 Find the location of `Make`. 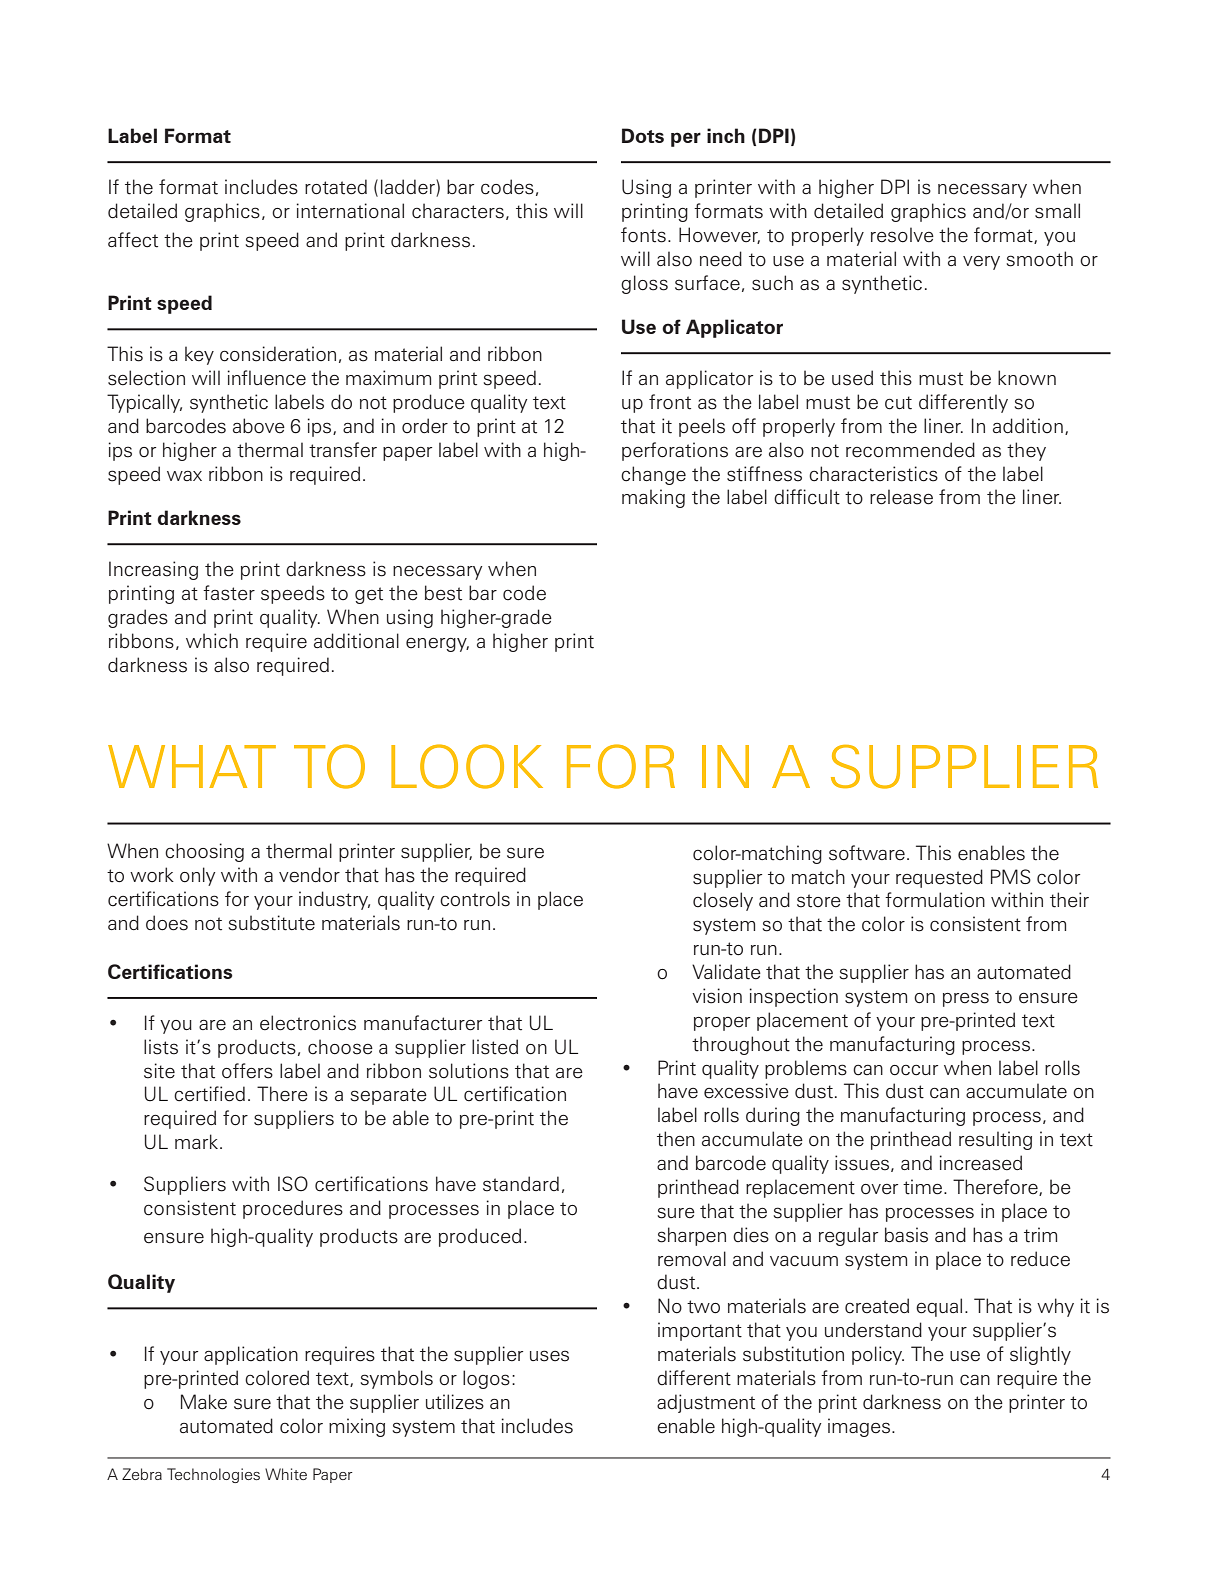

Make is located at coordinates (204, 1402).
